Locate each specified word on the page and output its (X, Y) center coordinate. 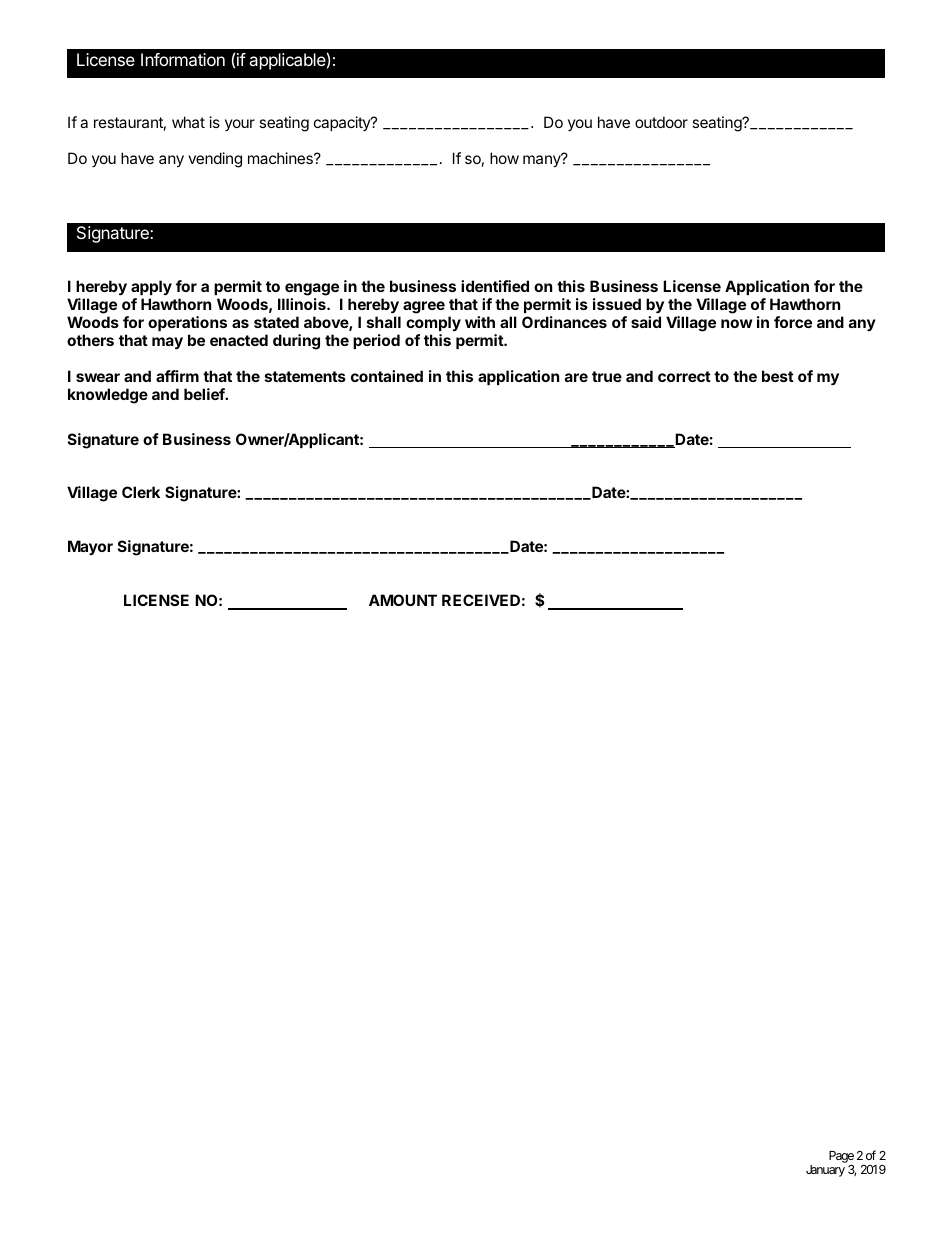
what (188, 122)
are (576, 377)
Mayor (90, 547)
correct (684, 376)
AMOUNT (403, 600)
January (825, 1171)
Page (841, 1157)
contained (387, 376)
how (504, 158)
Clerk (141, 492)
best (778, 376)
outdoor (661, 122)
